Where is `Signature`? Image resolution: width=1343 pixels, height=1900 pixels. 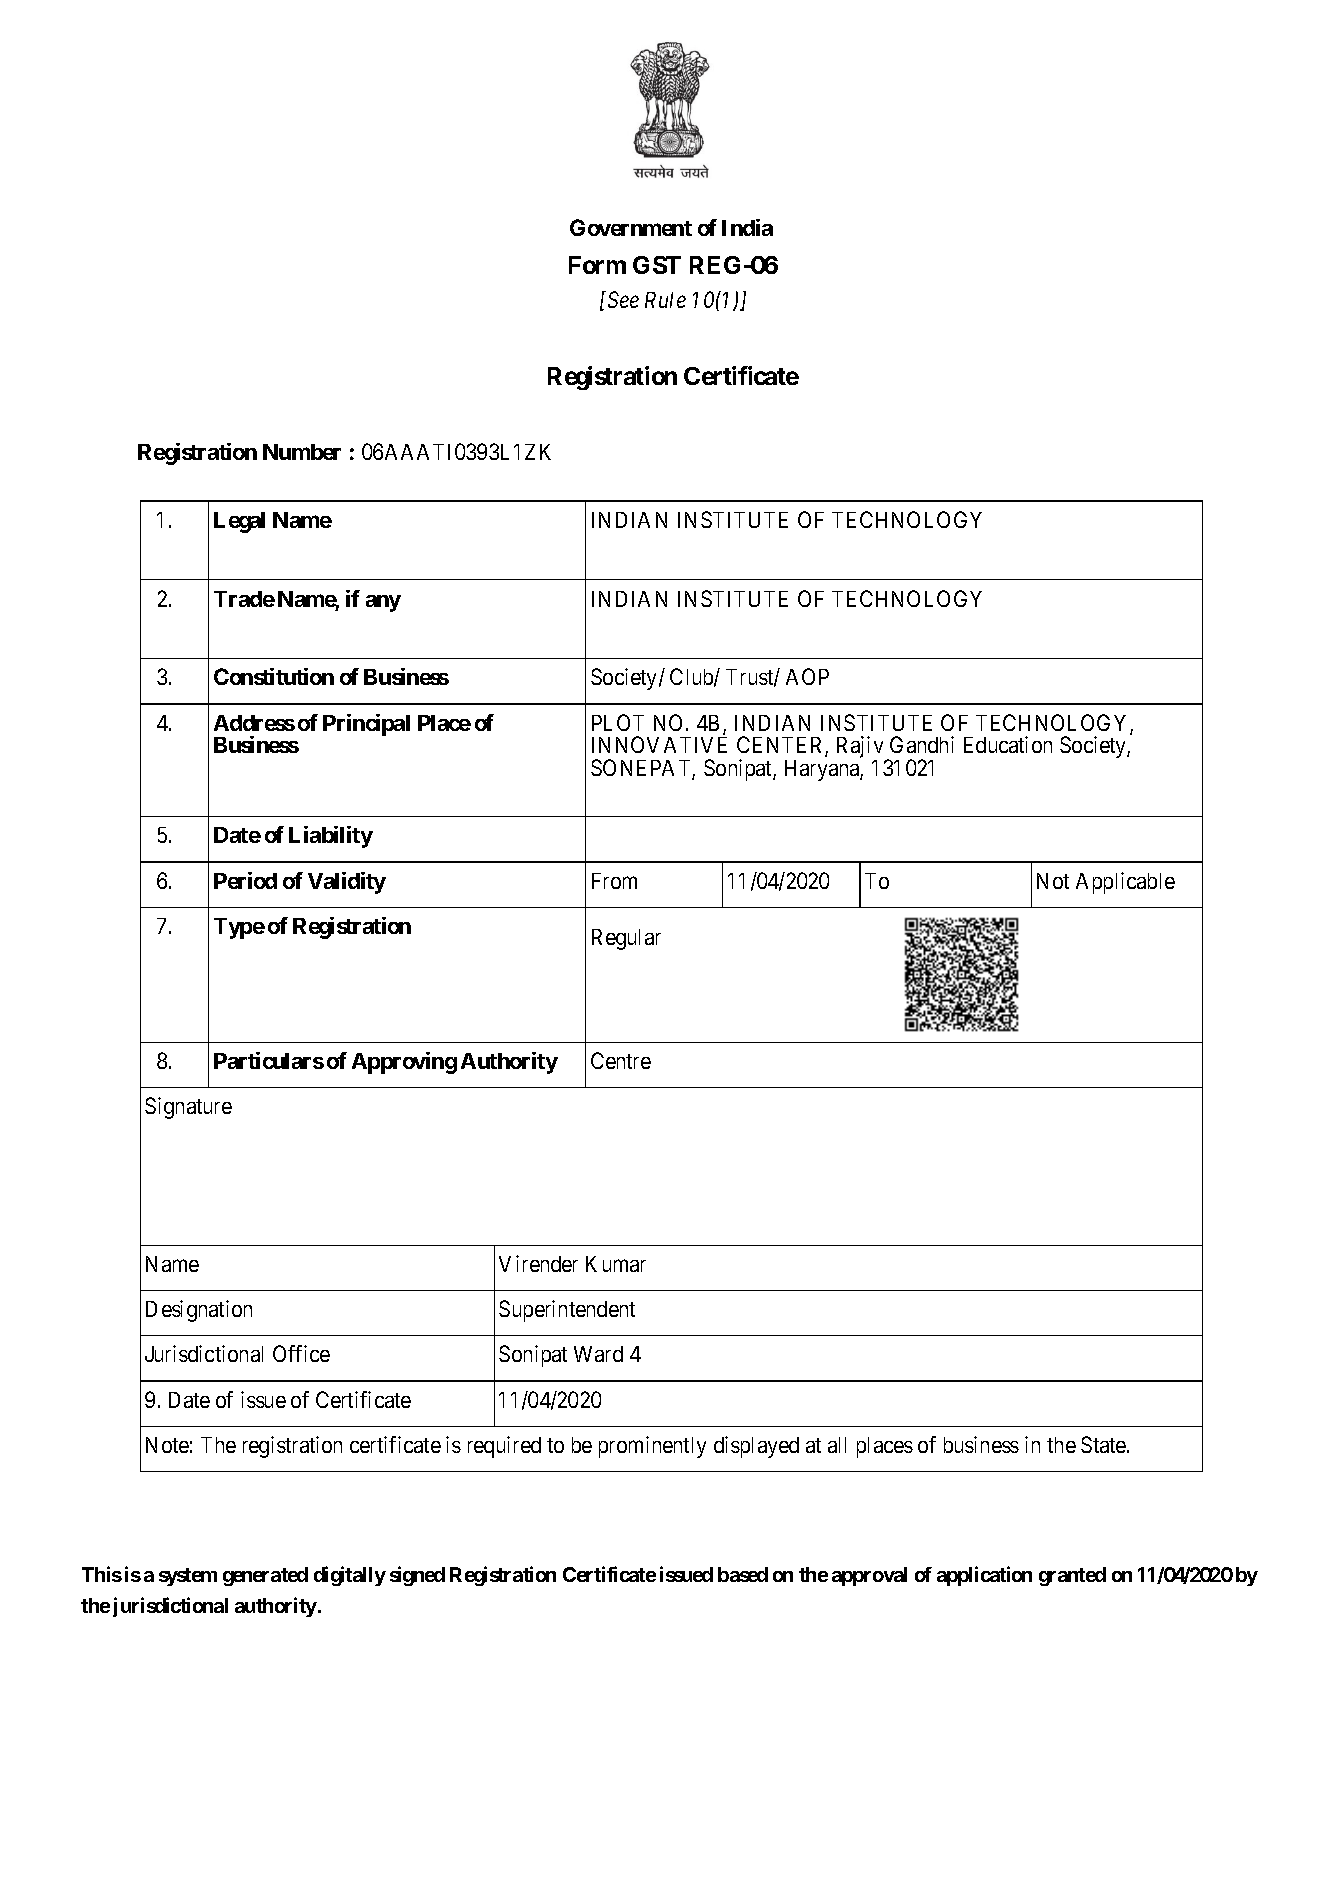 Signature is located at coordinates (188, 1108).
